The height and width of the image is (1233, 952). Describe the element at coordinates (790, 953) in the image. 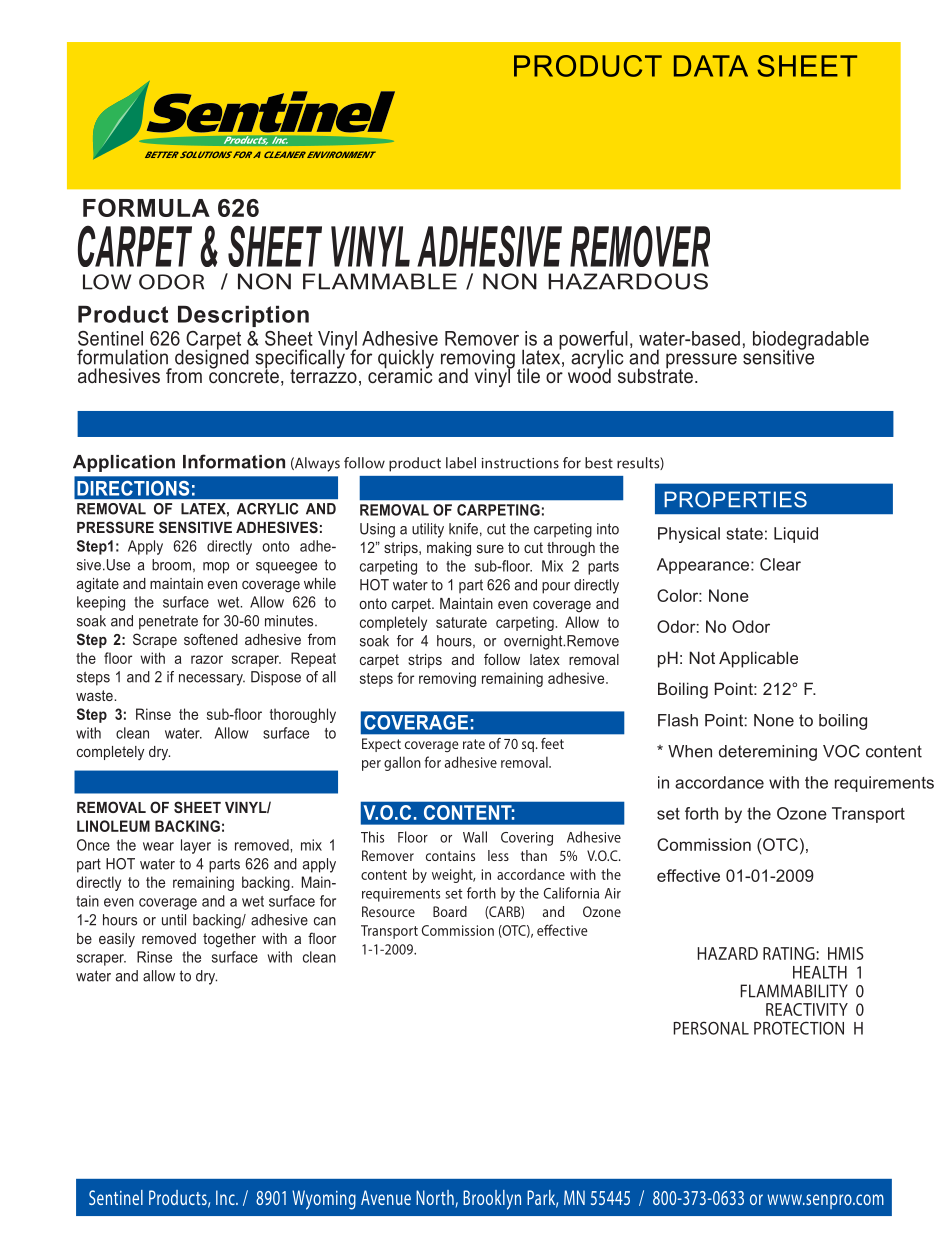

I see `RATING` at that location.
